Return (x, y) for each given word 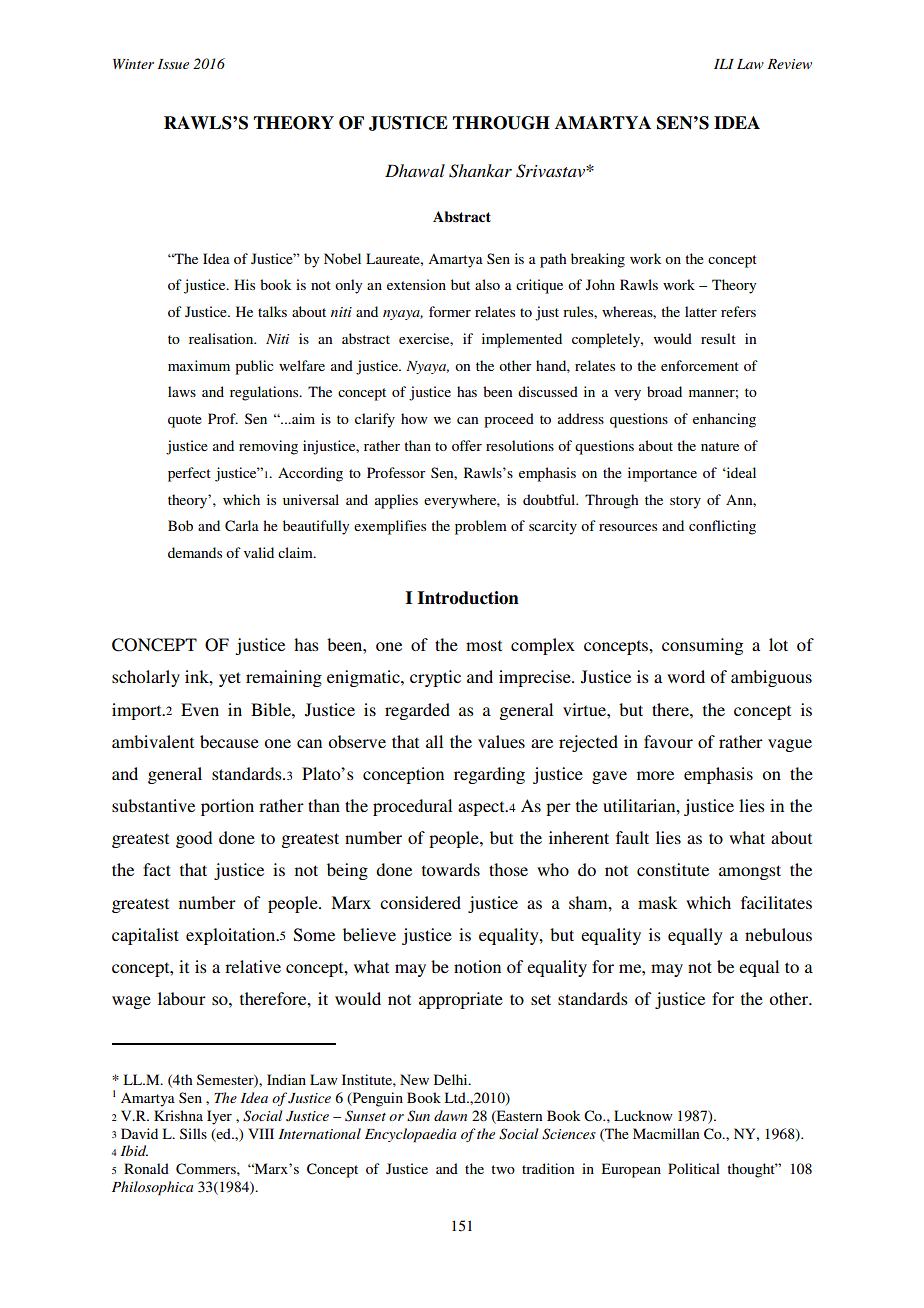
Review (789, 64)
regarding (489, 775)
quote (185, 421)
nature (720, 446)
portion (227, 807)
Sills (193, 1133)
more (655, 775)
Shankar (480, 171)
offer (467, 445)
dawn (450, 1115)
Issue (173, 64)
